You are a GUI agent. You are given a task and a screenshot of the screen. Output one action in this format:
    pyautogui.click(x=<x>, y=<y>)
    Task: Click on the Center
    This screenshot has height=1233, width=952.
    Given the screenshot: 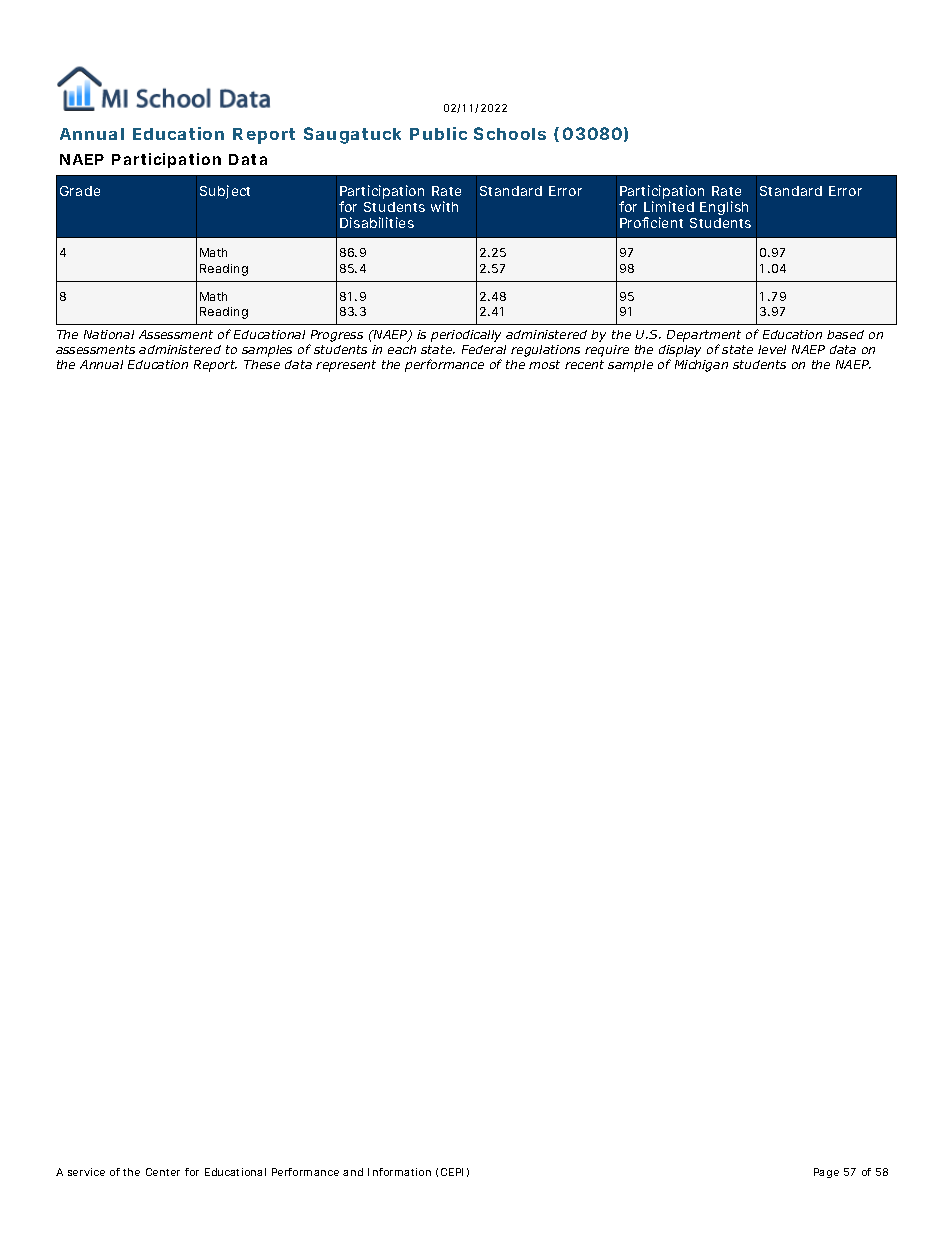 What is the action you would take?
    pyautogui.click(x=163, y=1172)
